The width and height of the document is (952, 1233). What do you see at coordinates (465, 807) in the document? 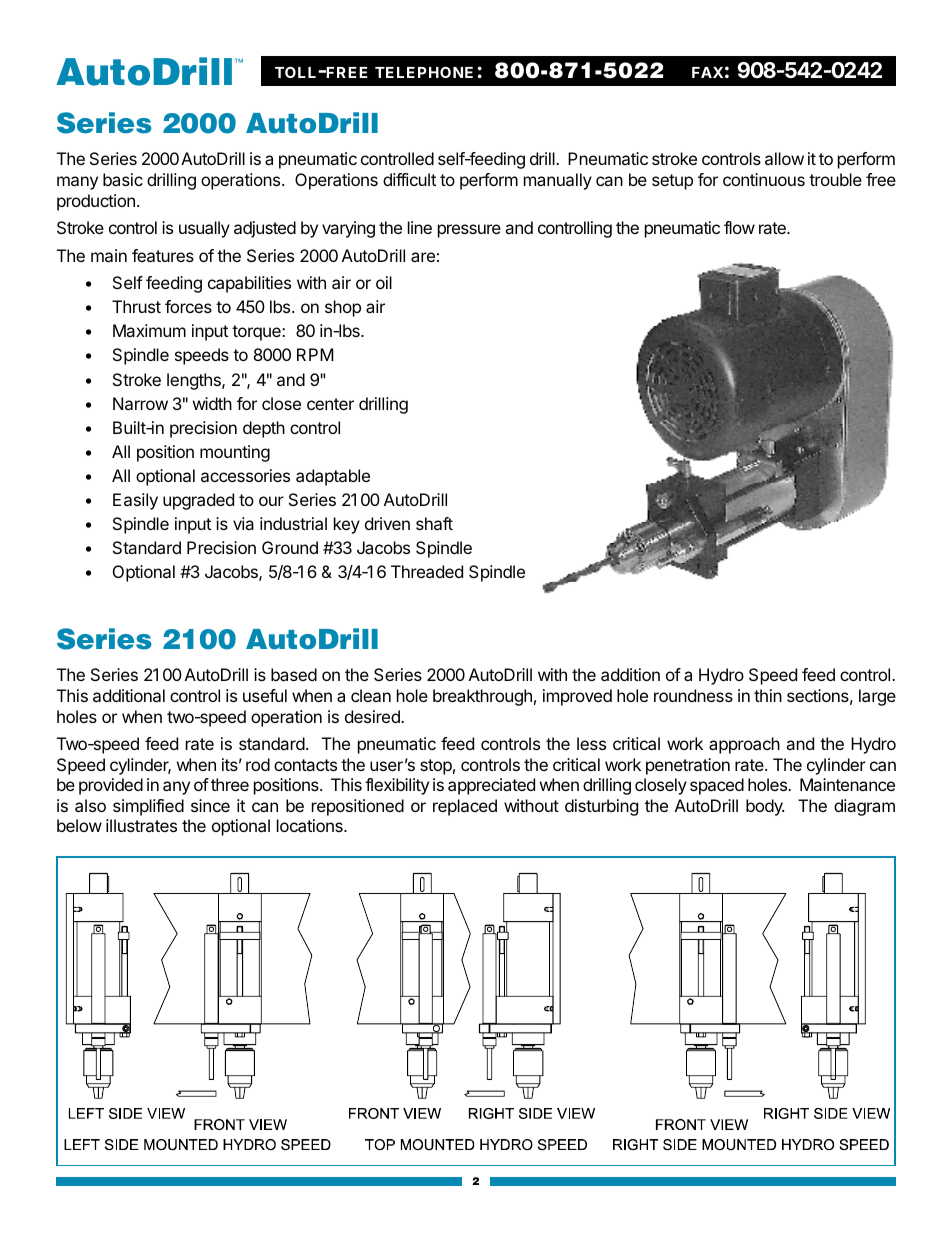
I see `replaced` at bounding box center [465, 807].
